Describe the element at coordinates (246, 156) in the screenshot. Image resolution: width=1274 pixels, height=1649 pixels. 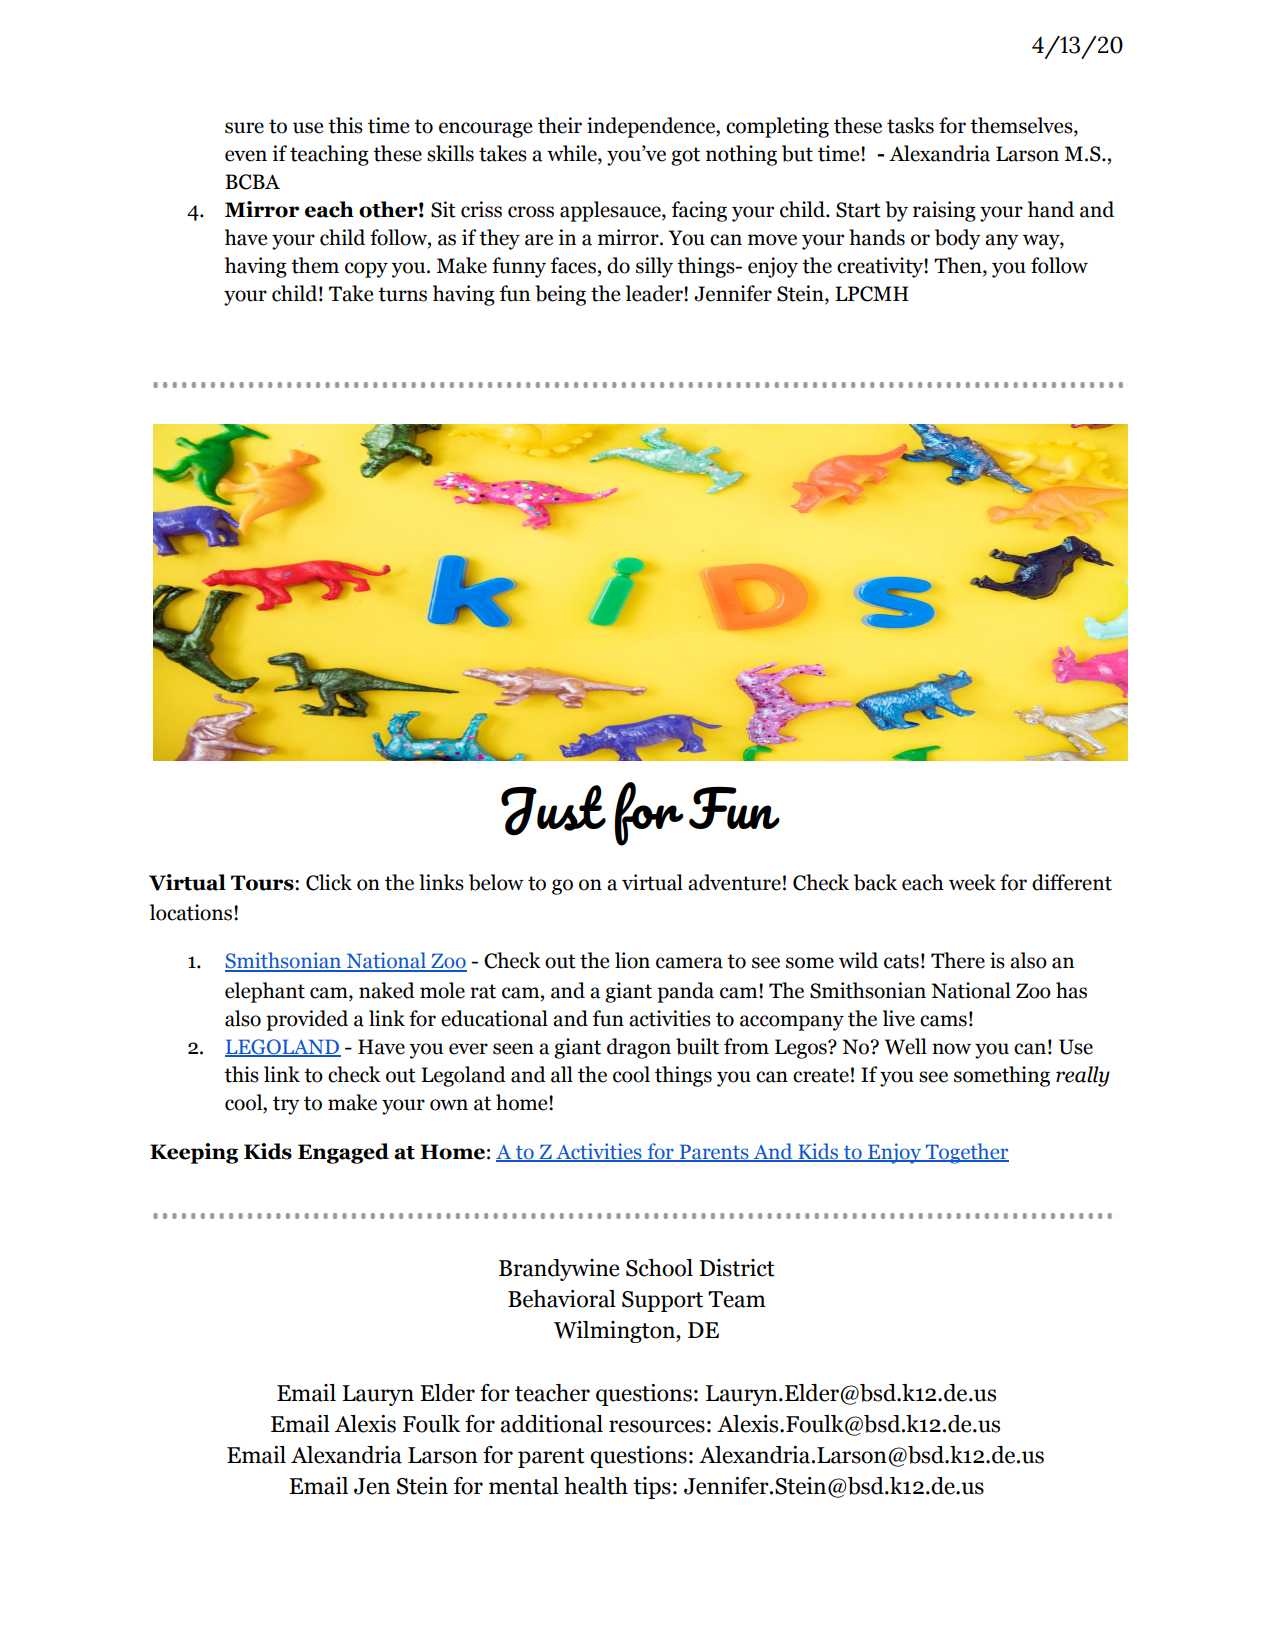
I see `even` at that location.
